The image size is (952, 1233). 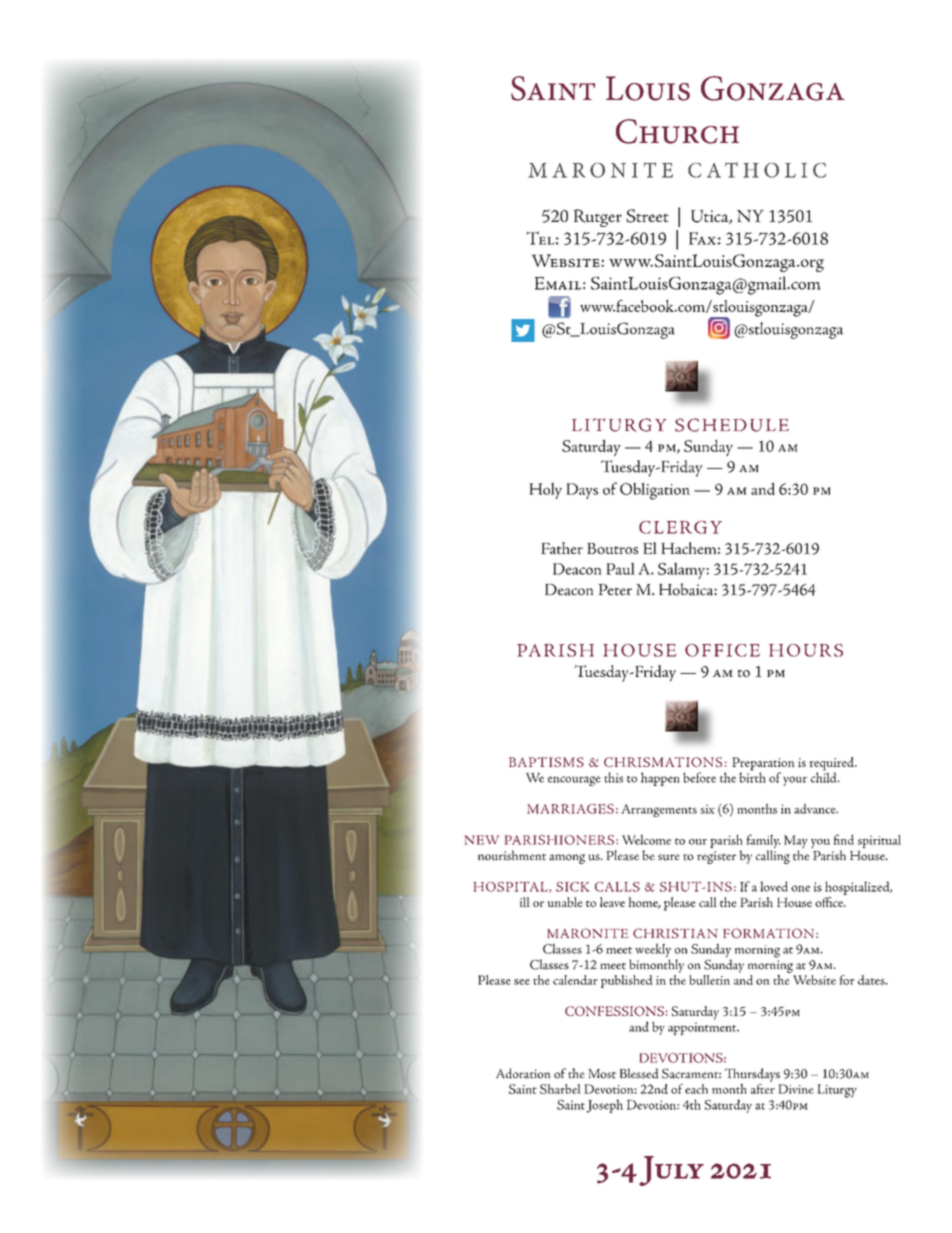 What do you see at coordinates (597, 218) in the page?
I see `Rutger` at bounding box center [597, 218].
